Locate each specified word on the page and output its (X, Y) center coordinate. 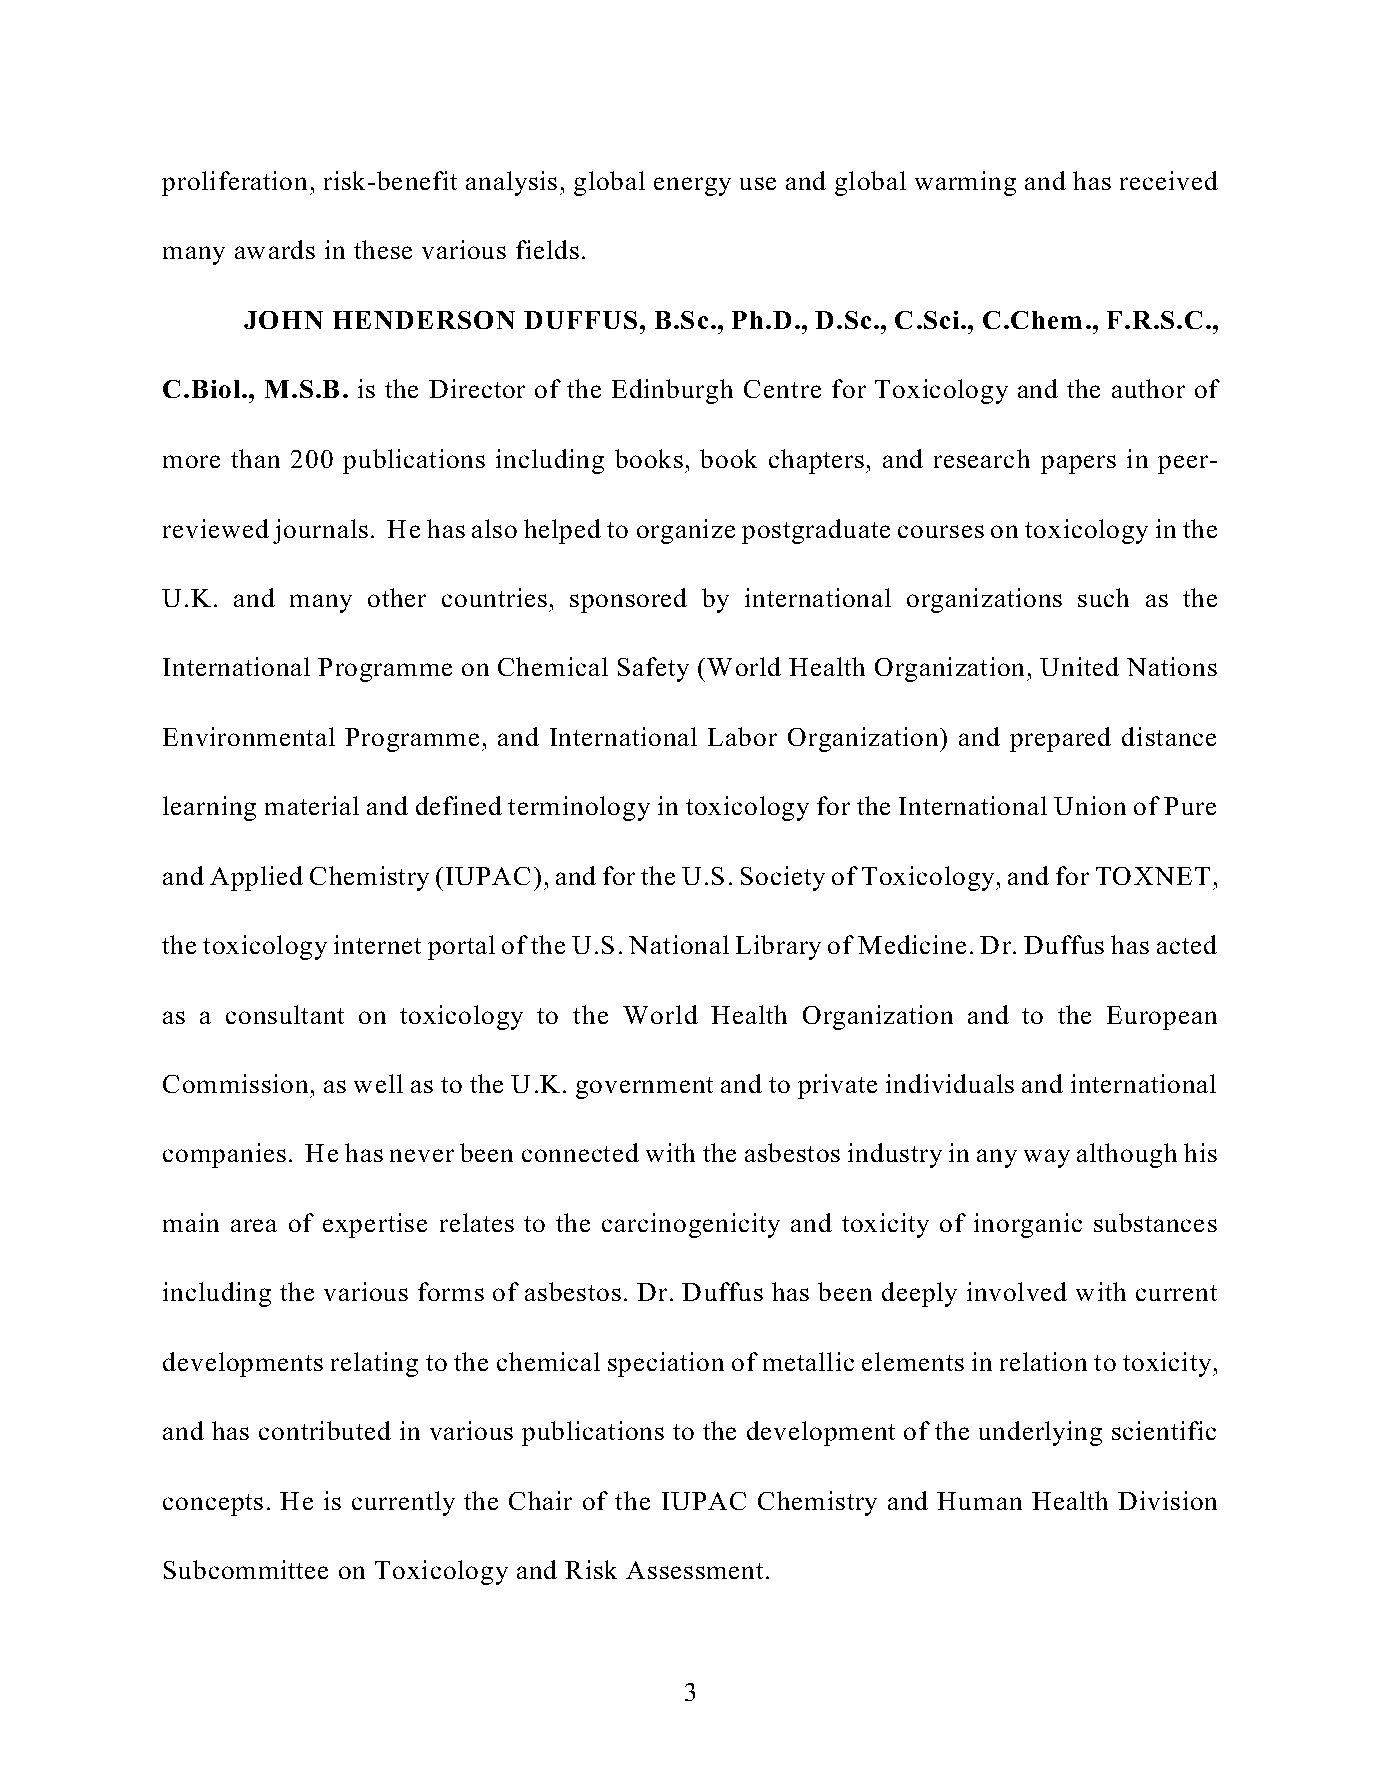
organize (686, 531)
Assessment (694, 1570)
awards (275, 249)
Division (1167, 1500)
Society (783, 878)
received (1169, 180)
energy (692, 186)
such (1103, 597)
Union (1090, 805)
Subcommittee (246, 1569)
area (254, 1225)
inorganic (1028, 1225)
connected (580, 1152)
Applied (256, 878)
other (397, 597)
